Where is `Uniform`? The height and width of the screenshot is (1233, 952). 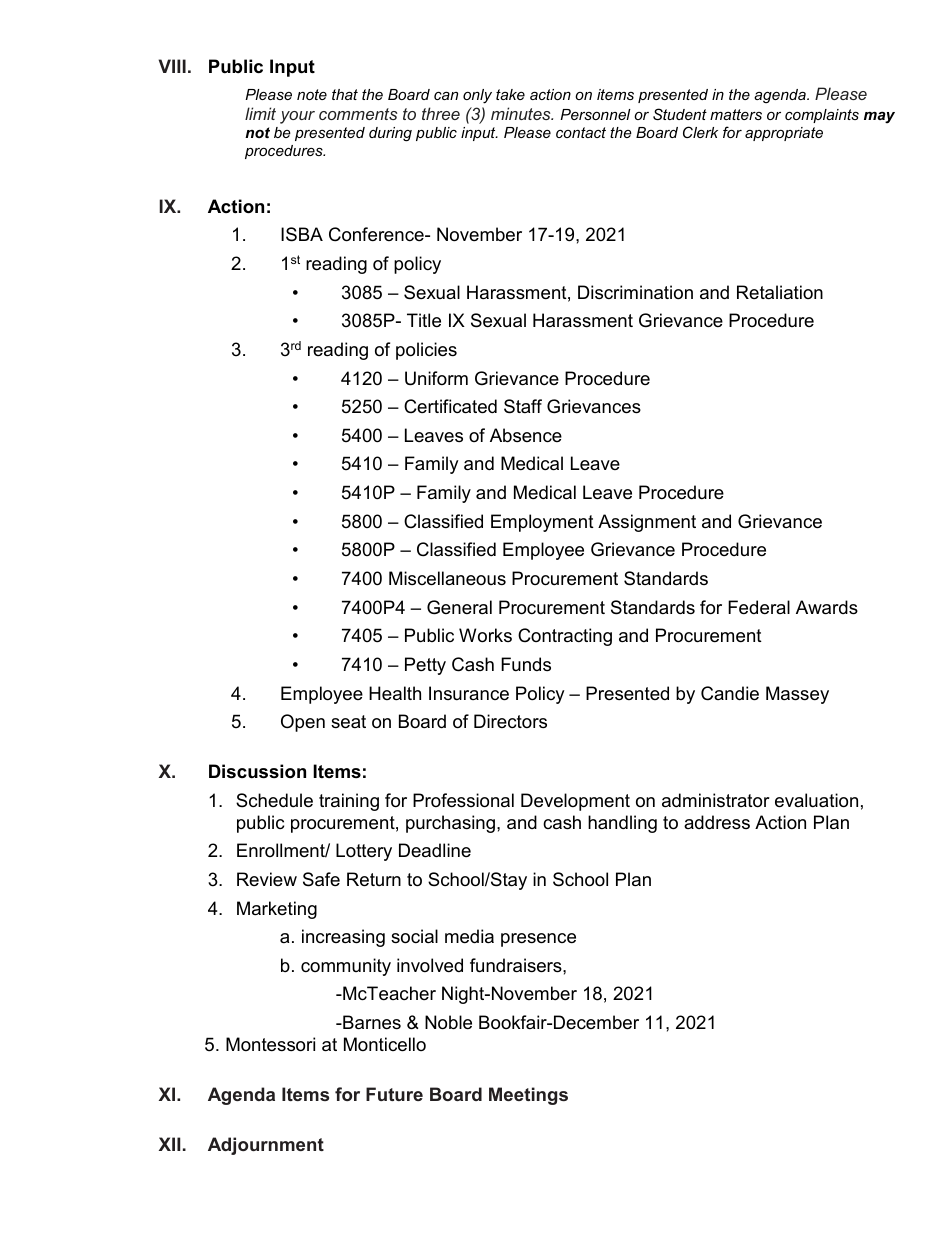 Uniform is located at coordinates (436, 378).
